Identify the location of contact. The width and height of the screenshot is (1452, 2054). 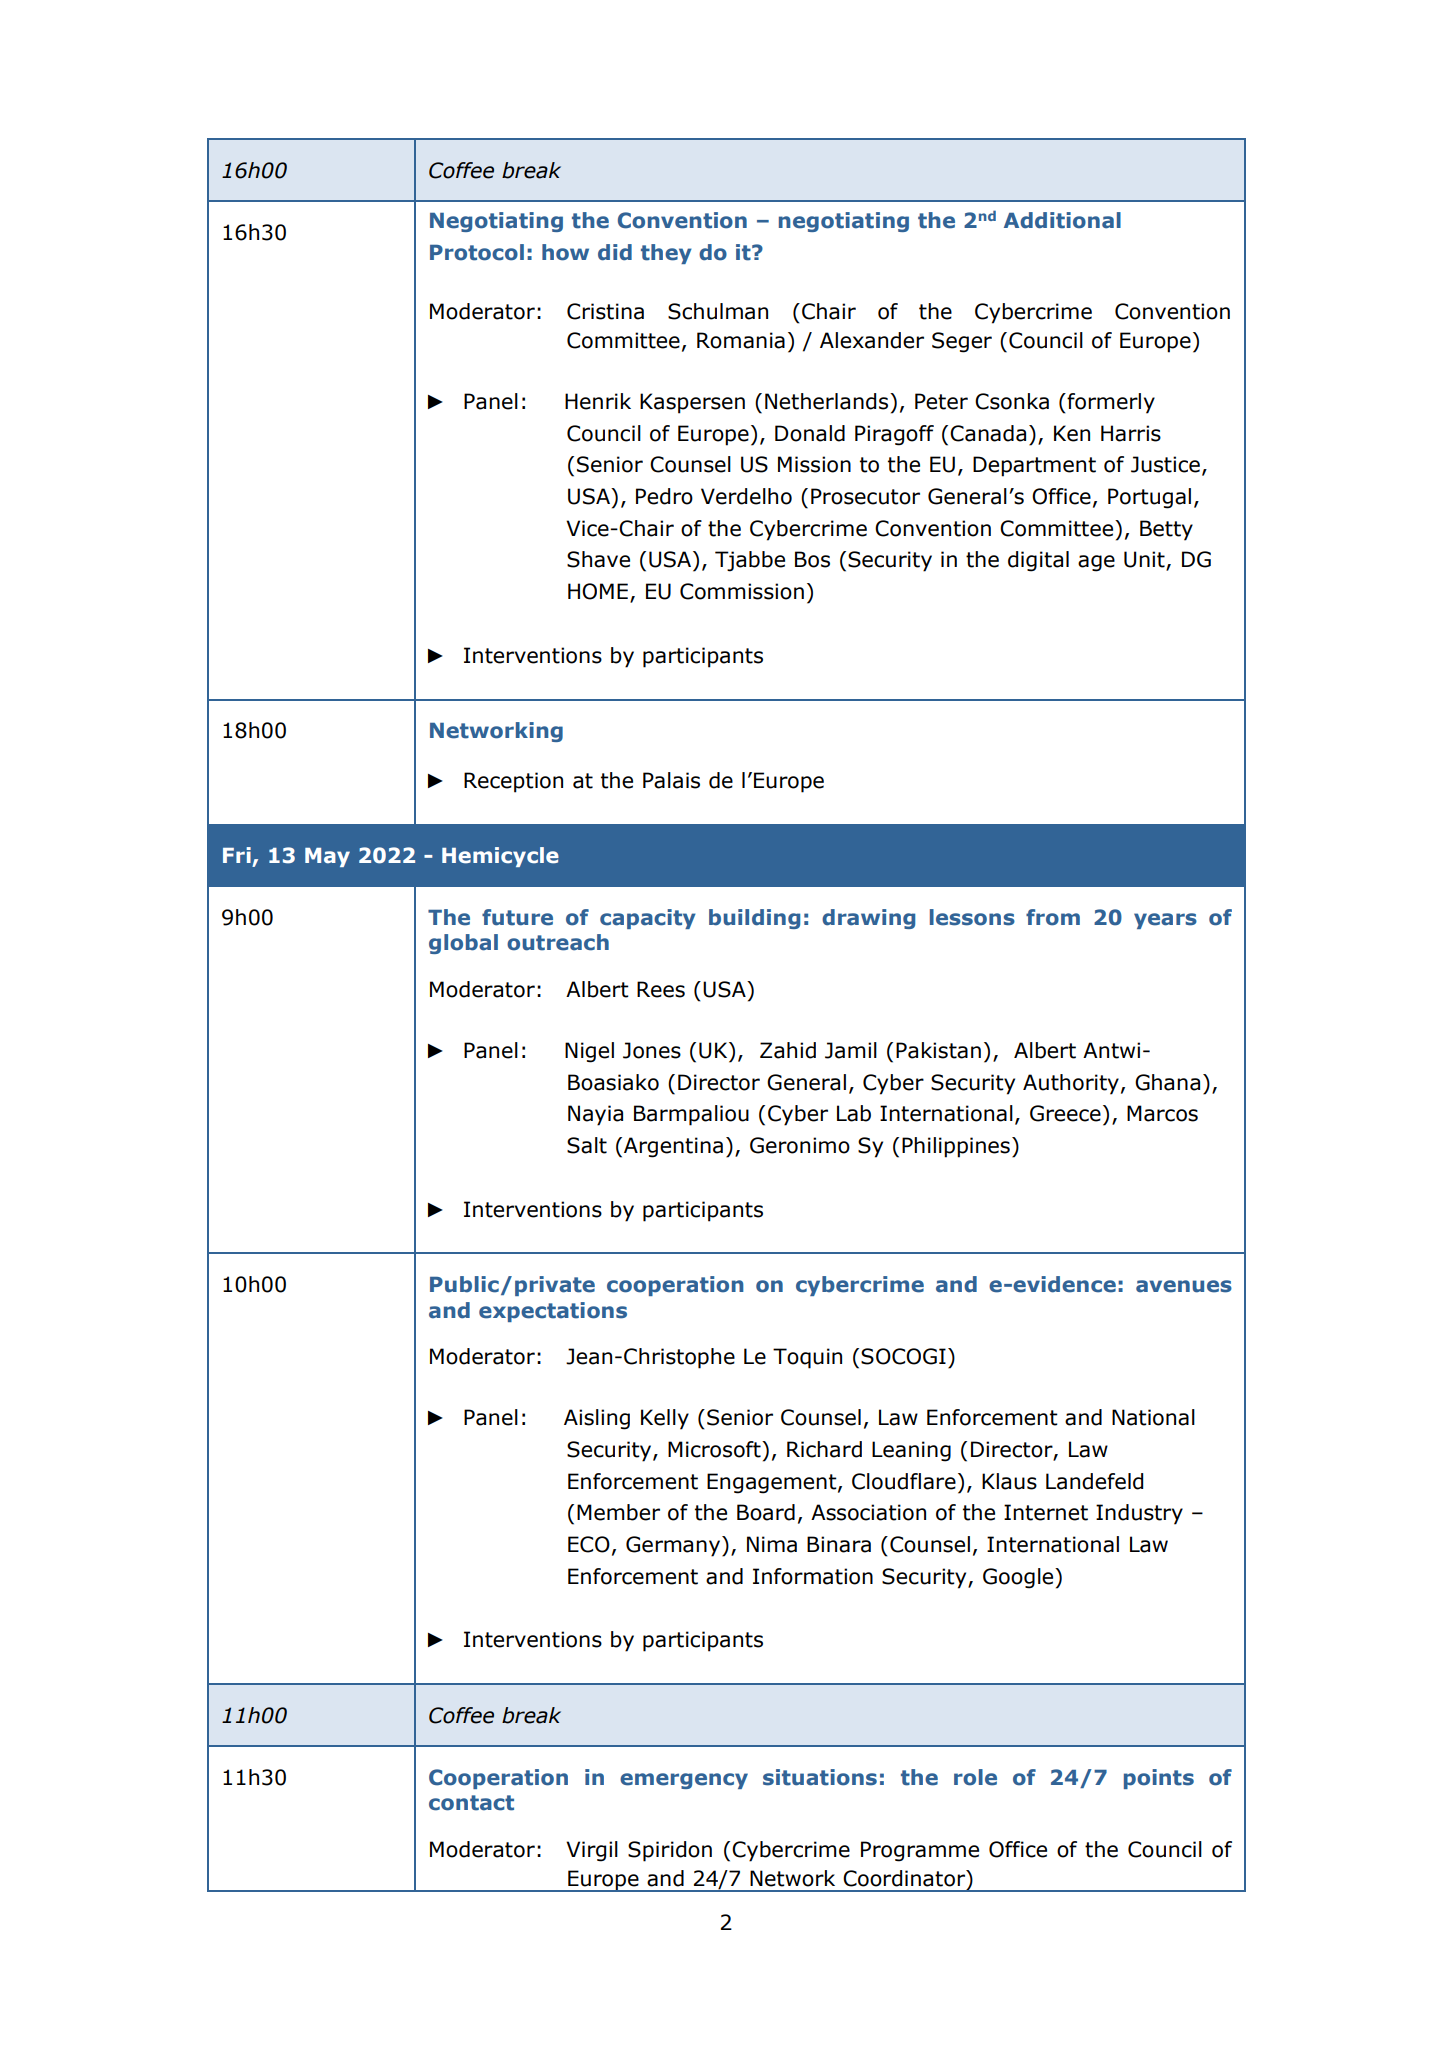
(471, 1803).
